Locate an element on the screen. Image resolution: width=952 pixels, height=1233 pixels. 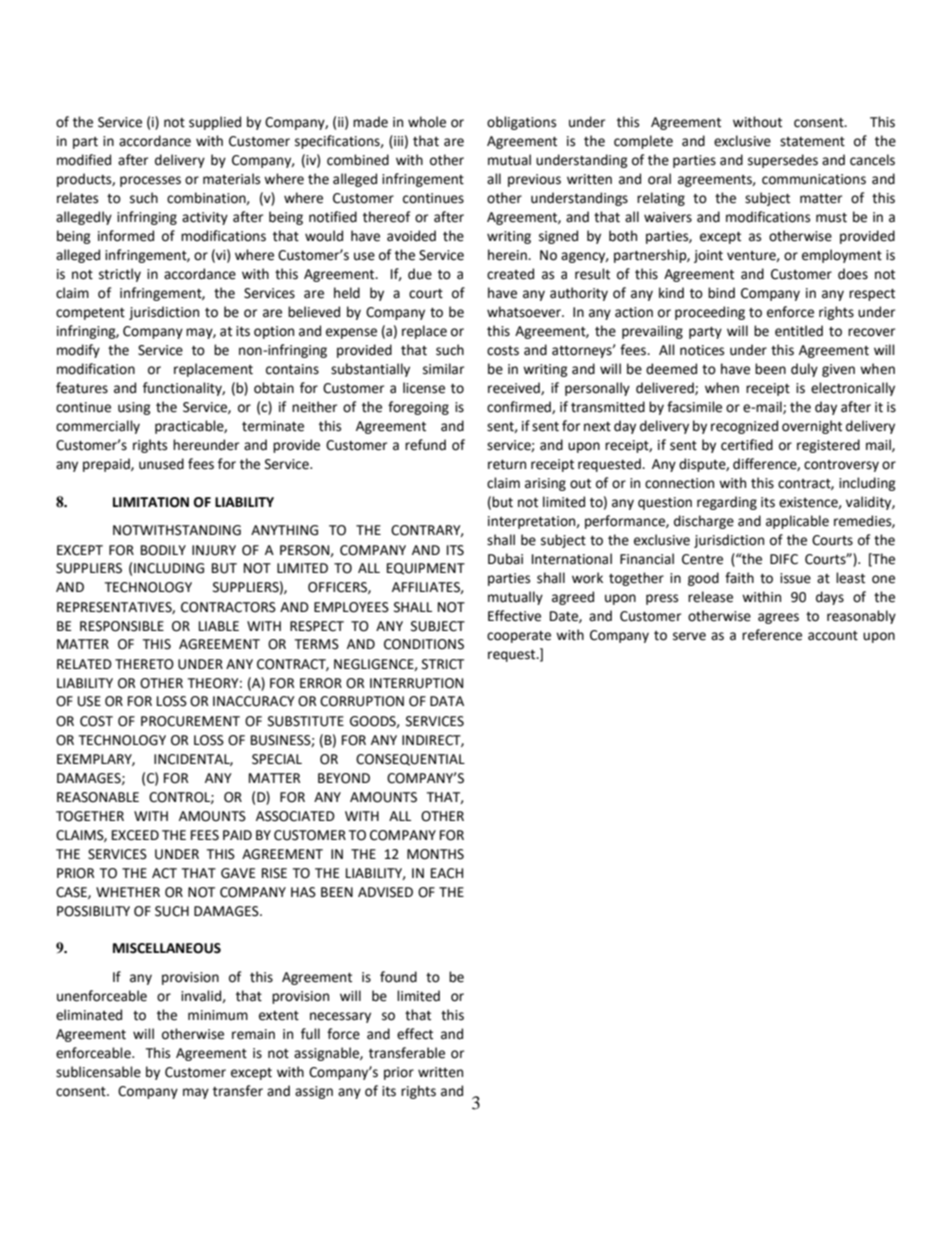
supersedes is located at coordinates (783, 161).
